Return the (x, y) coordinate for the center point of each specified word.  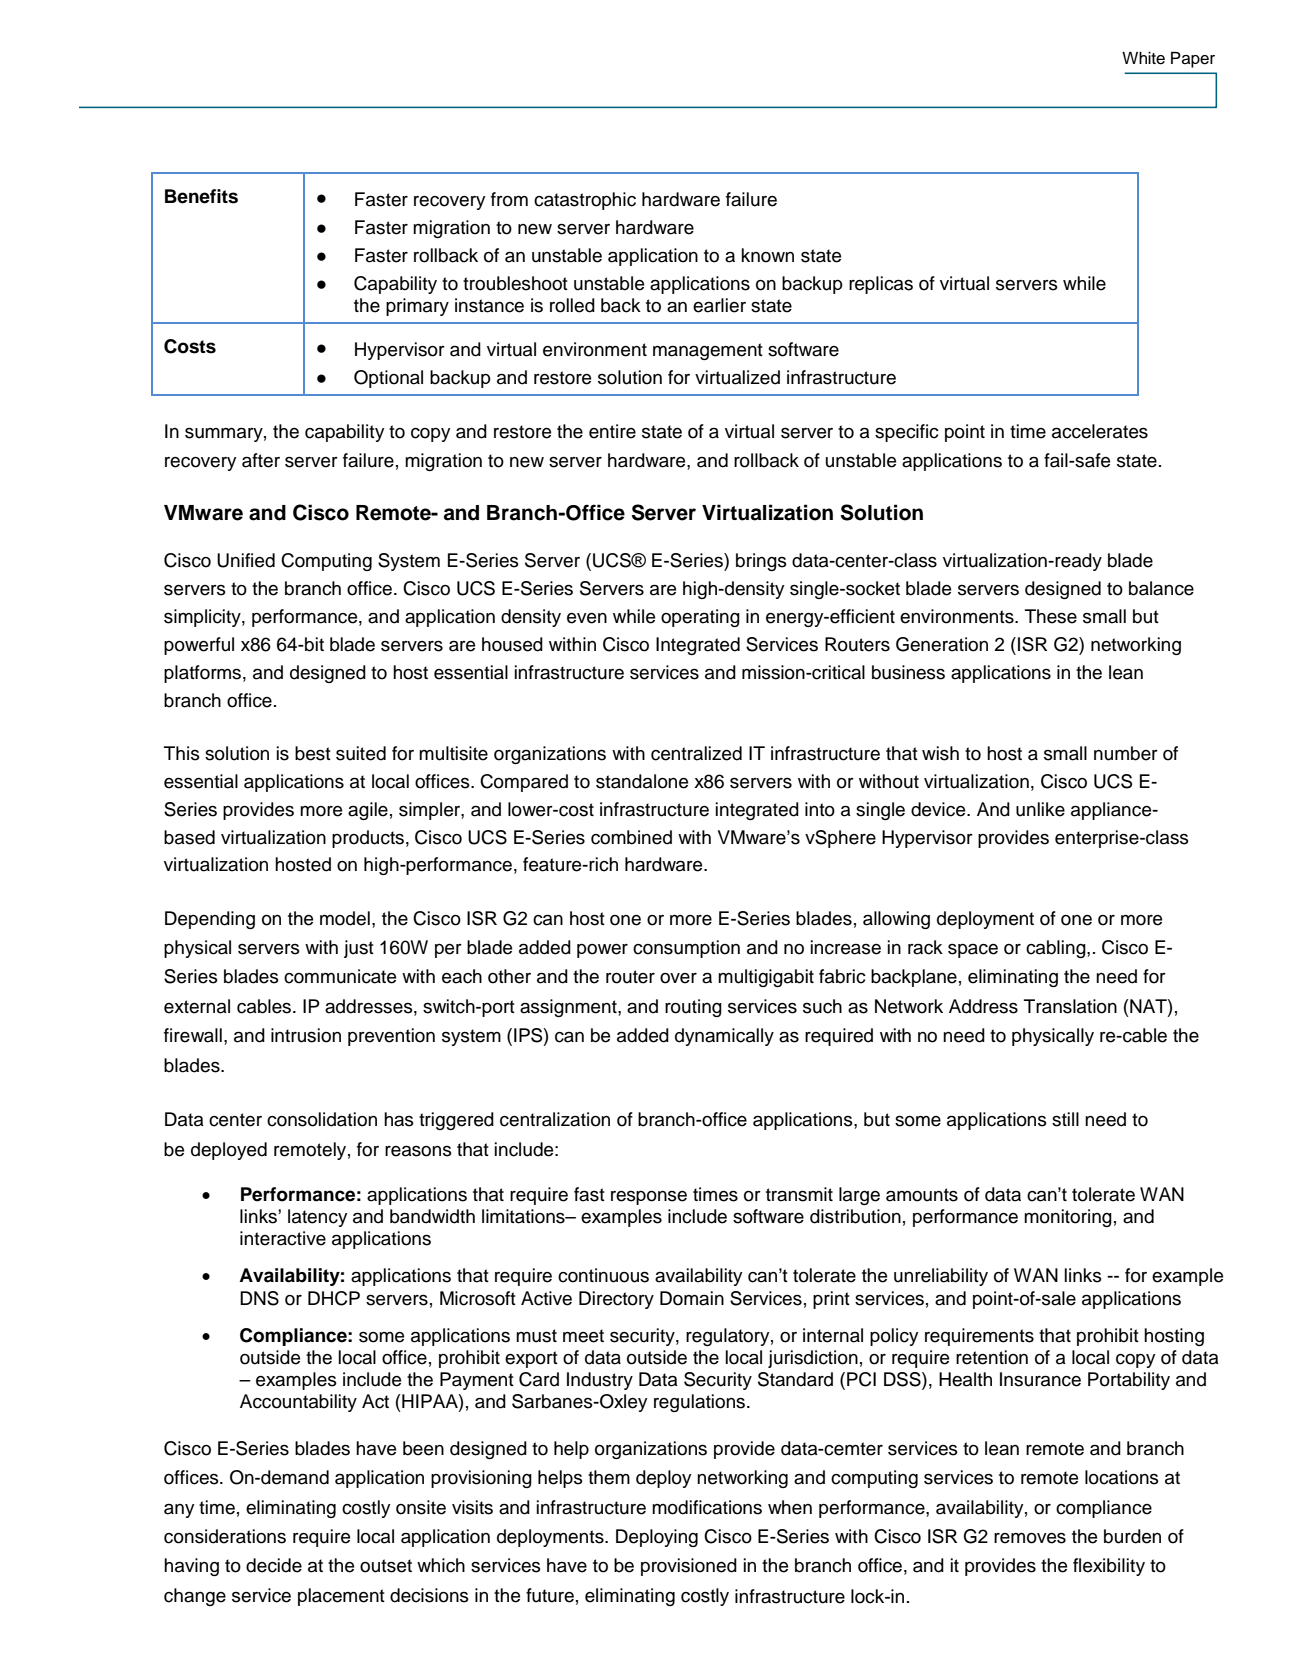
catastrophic (585, 201)
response (649, 1198)
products (368, 839)
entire (612, 431)
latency (318, 1218)
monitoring (1068, 1218)
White (1143, 58)
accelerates (1100, 431)
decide (274, 1565)
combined (631, 837)
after (261, 460)
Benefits (201, 196)
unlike (1040, 809)
